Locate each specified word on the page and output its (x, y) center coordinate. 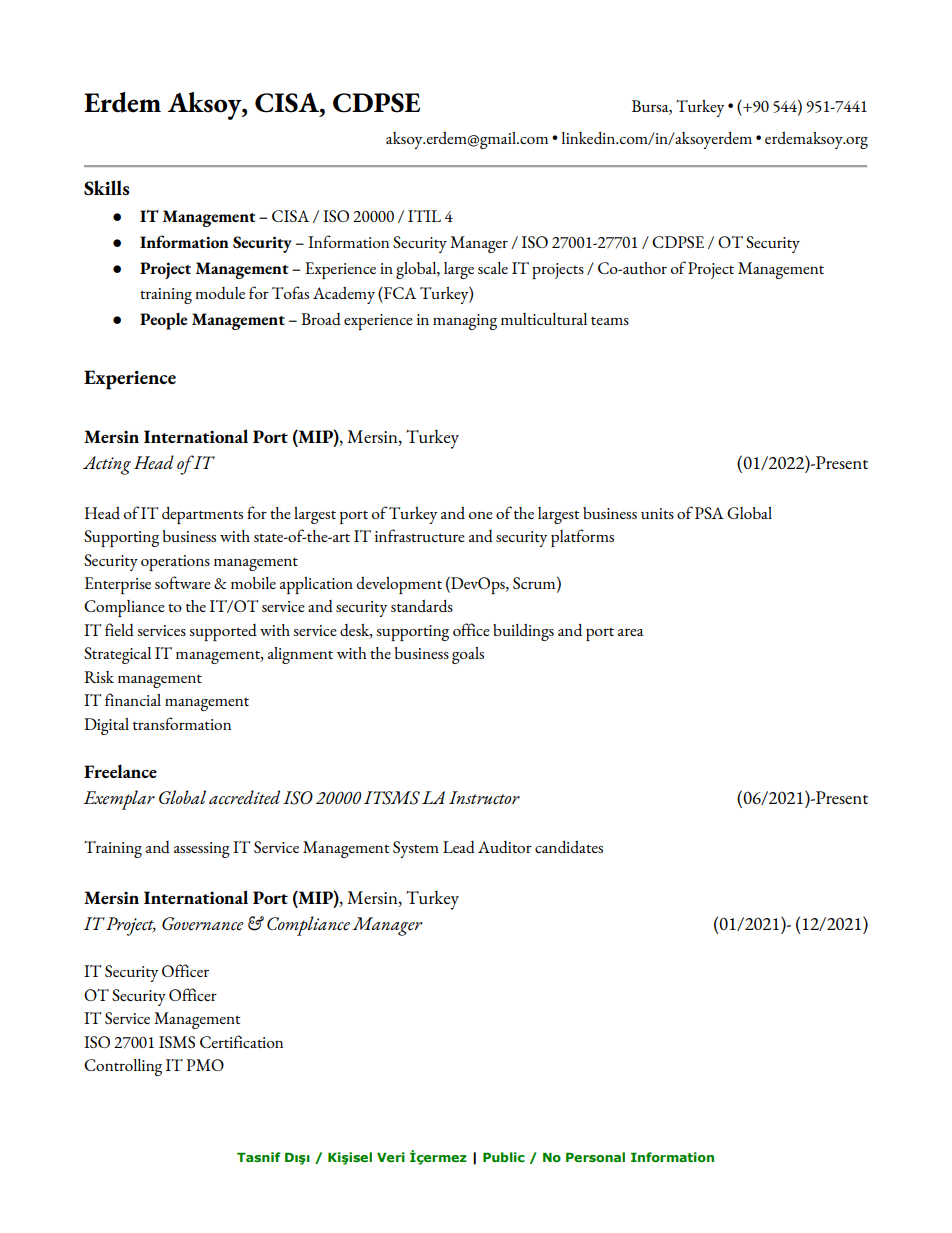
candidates (569, 847)
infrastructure (420, 535)
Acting (107, 465)
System (416, 849)
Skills (106, 187)
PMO (205, 1065)
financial (133, 699)
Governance (203, 924)
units (657, 513)
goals (468, 655)
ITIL (424, 216)
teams (610, 321)
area (631, 632)
